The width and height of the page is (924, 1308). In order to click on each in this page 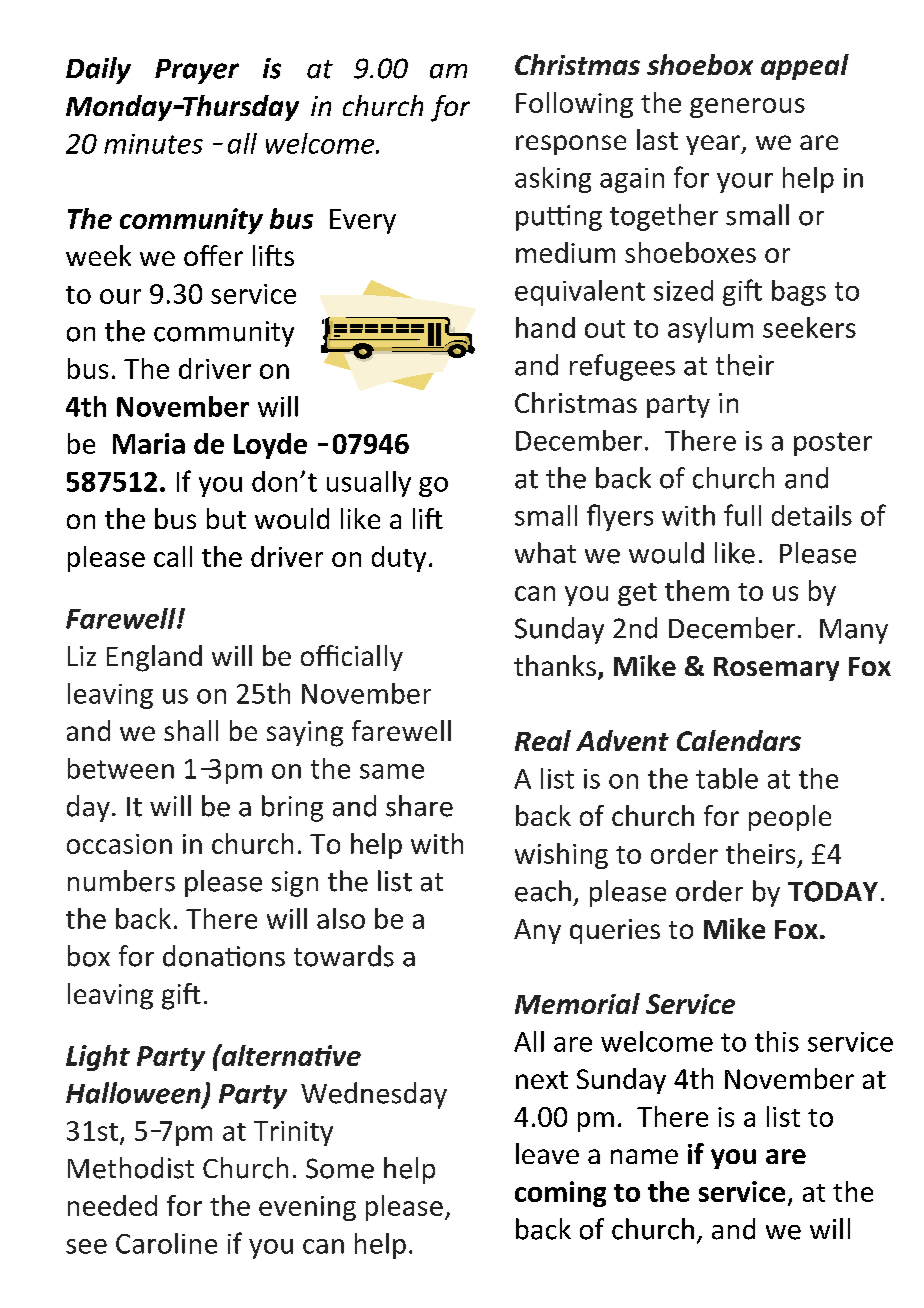, I will do `click(543, 891)`.
